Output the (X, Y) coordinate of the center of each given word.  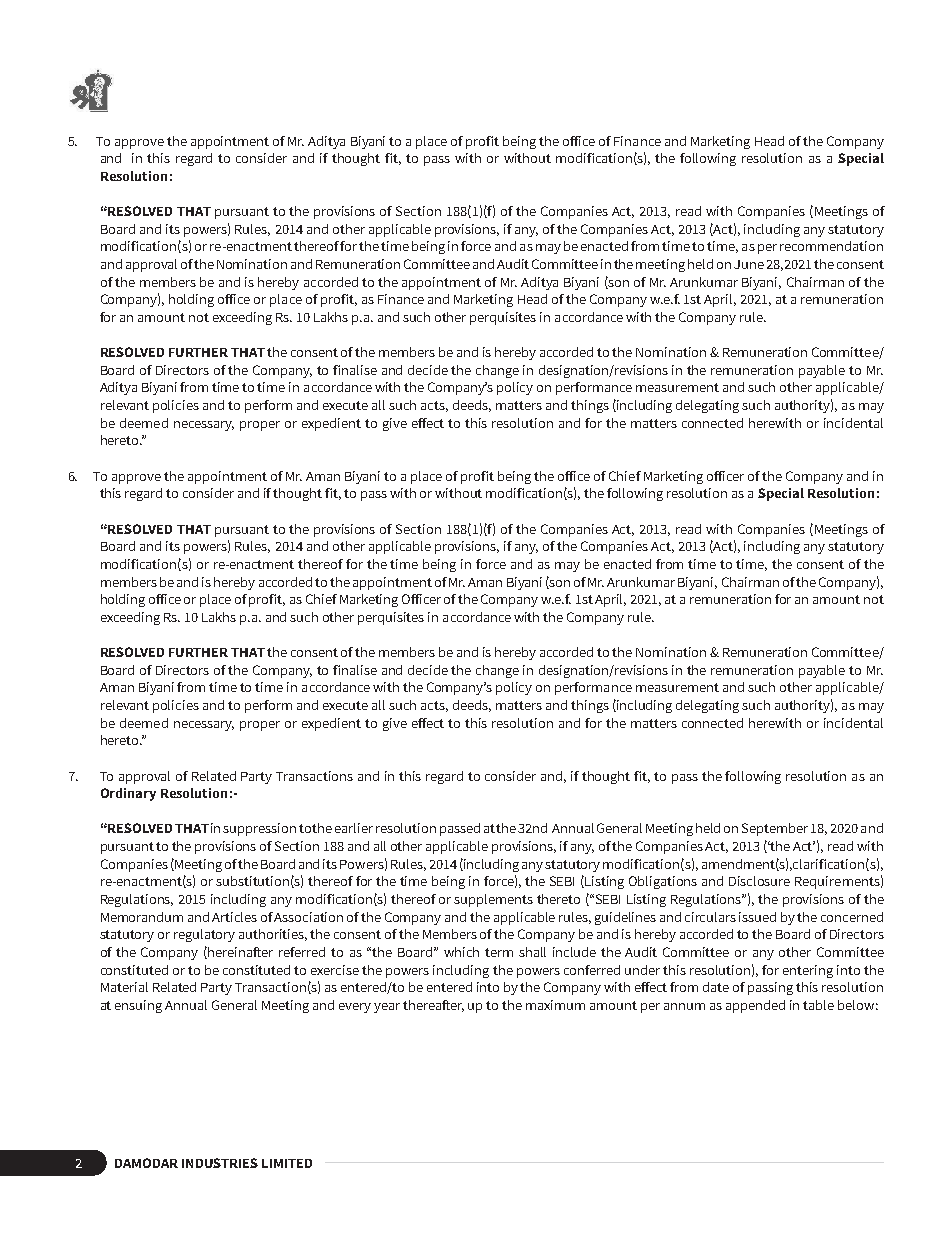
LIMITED (287, 1163)
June (749, 264)
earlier (354, 828)
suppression (259, 829)
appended (755, 1006)
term (499, 952)
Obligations (663, 882)
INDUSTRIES (220, 1163)
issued (757, 917)
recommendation (831, 246)
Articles (234, 917)
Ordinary (128, 794)
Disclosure (759, 881)
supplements (493, 900)
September (775, 829)
